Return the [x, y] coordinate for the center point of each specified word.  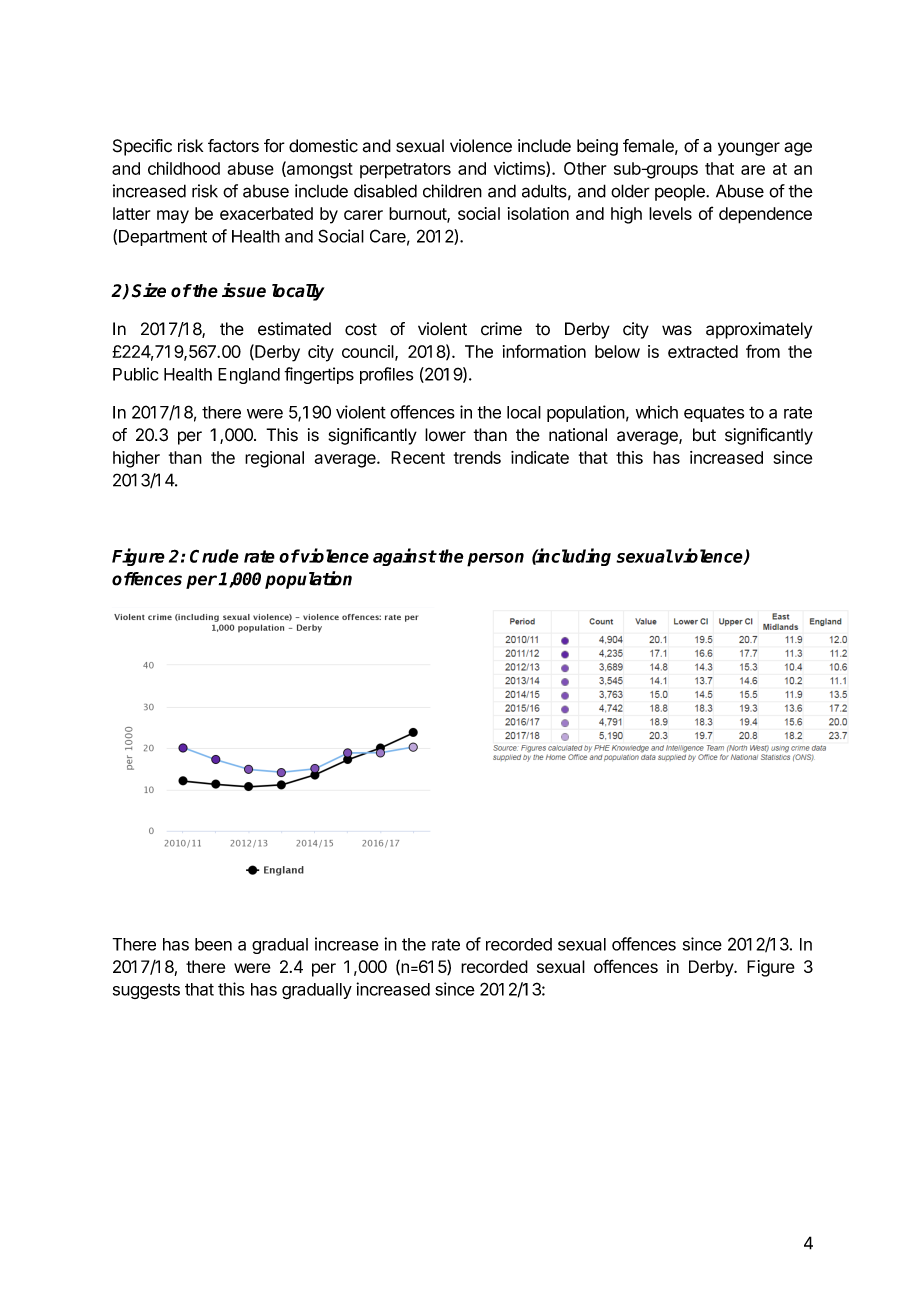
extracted [703, 351]
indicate [540, 457]
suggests [146, 991]
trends [477, 457]
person [495, 560]
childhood [184, 168]
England [249, 376]
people [681, 193]
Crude [214, 556]
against [405, 557]
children [452, 191]
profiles [386, 375]
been [213, 944]
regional [274, 459]
